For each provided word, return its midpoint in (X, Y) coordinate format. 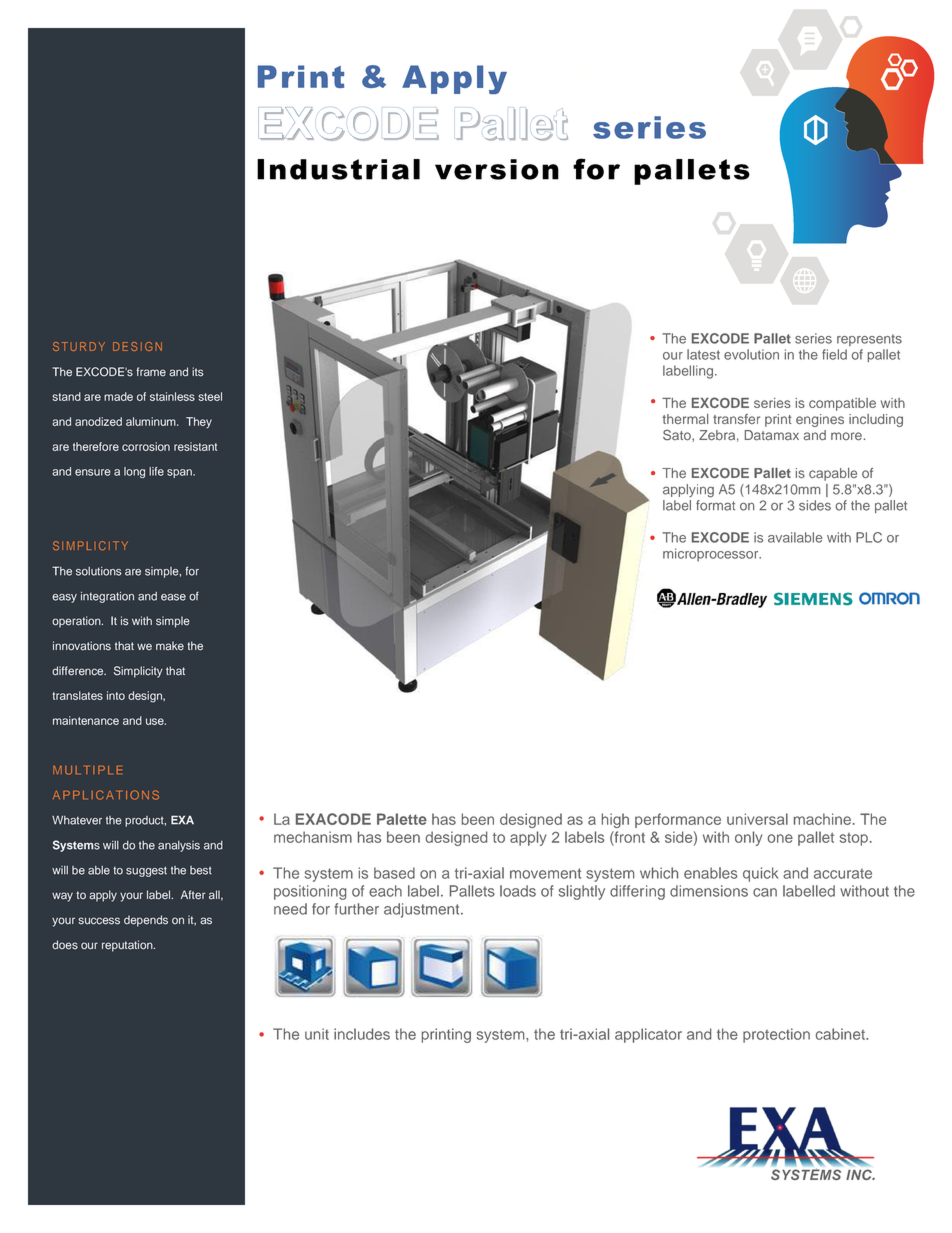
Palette (402, 819)
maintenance (86, 720)
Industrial (338, 169)
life (156, 471)
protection (776, 1035)
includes (362, 1034)
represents (869, 340)
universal (757, 819)
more (846, 436)
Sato (678, 435)
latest (703, 354)
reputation (128, 946)
